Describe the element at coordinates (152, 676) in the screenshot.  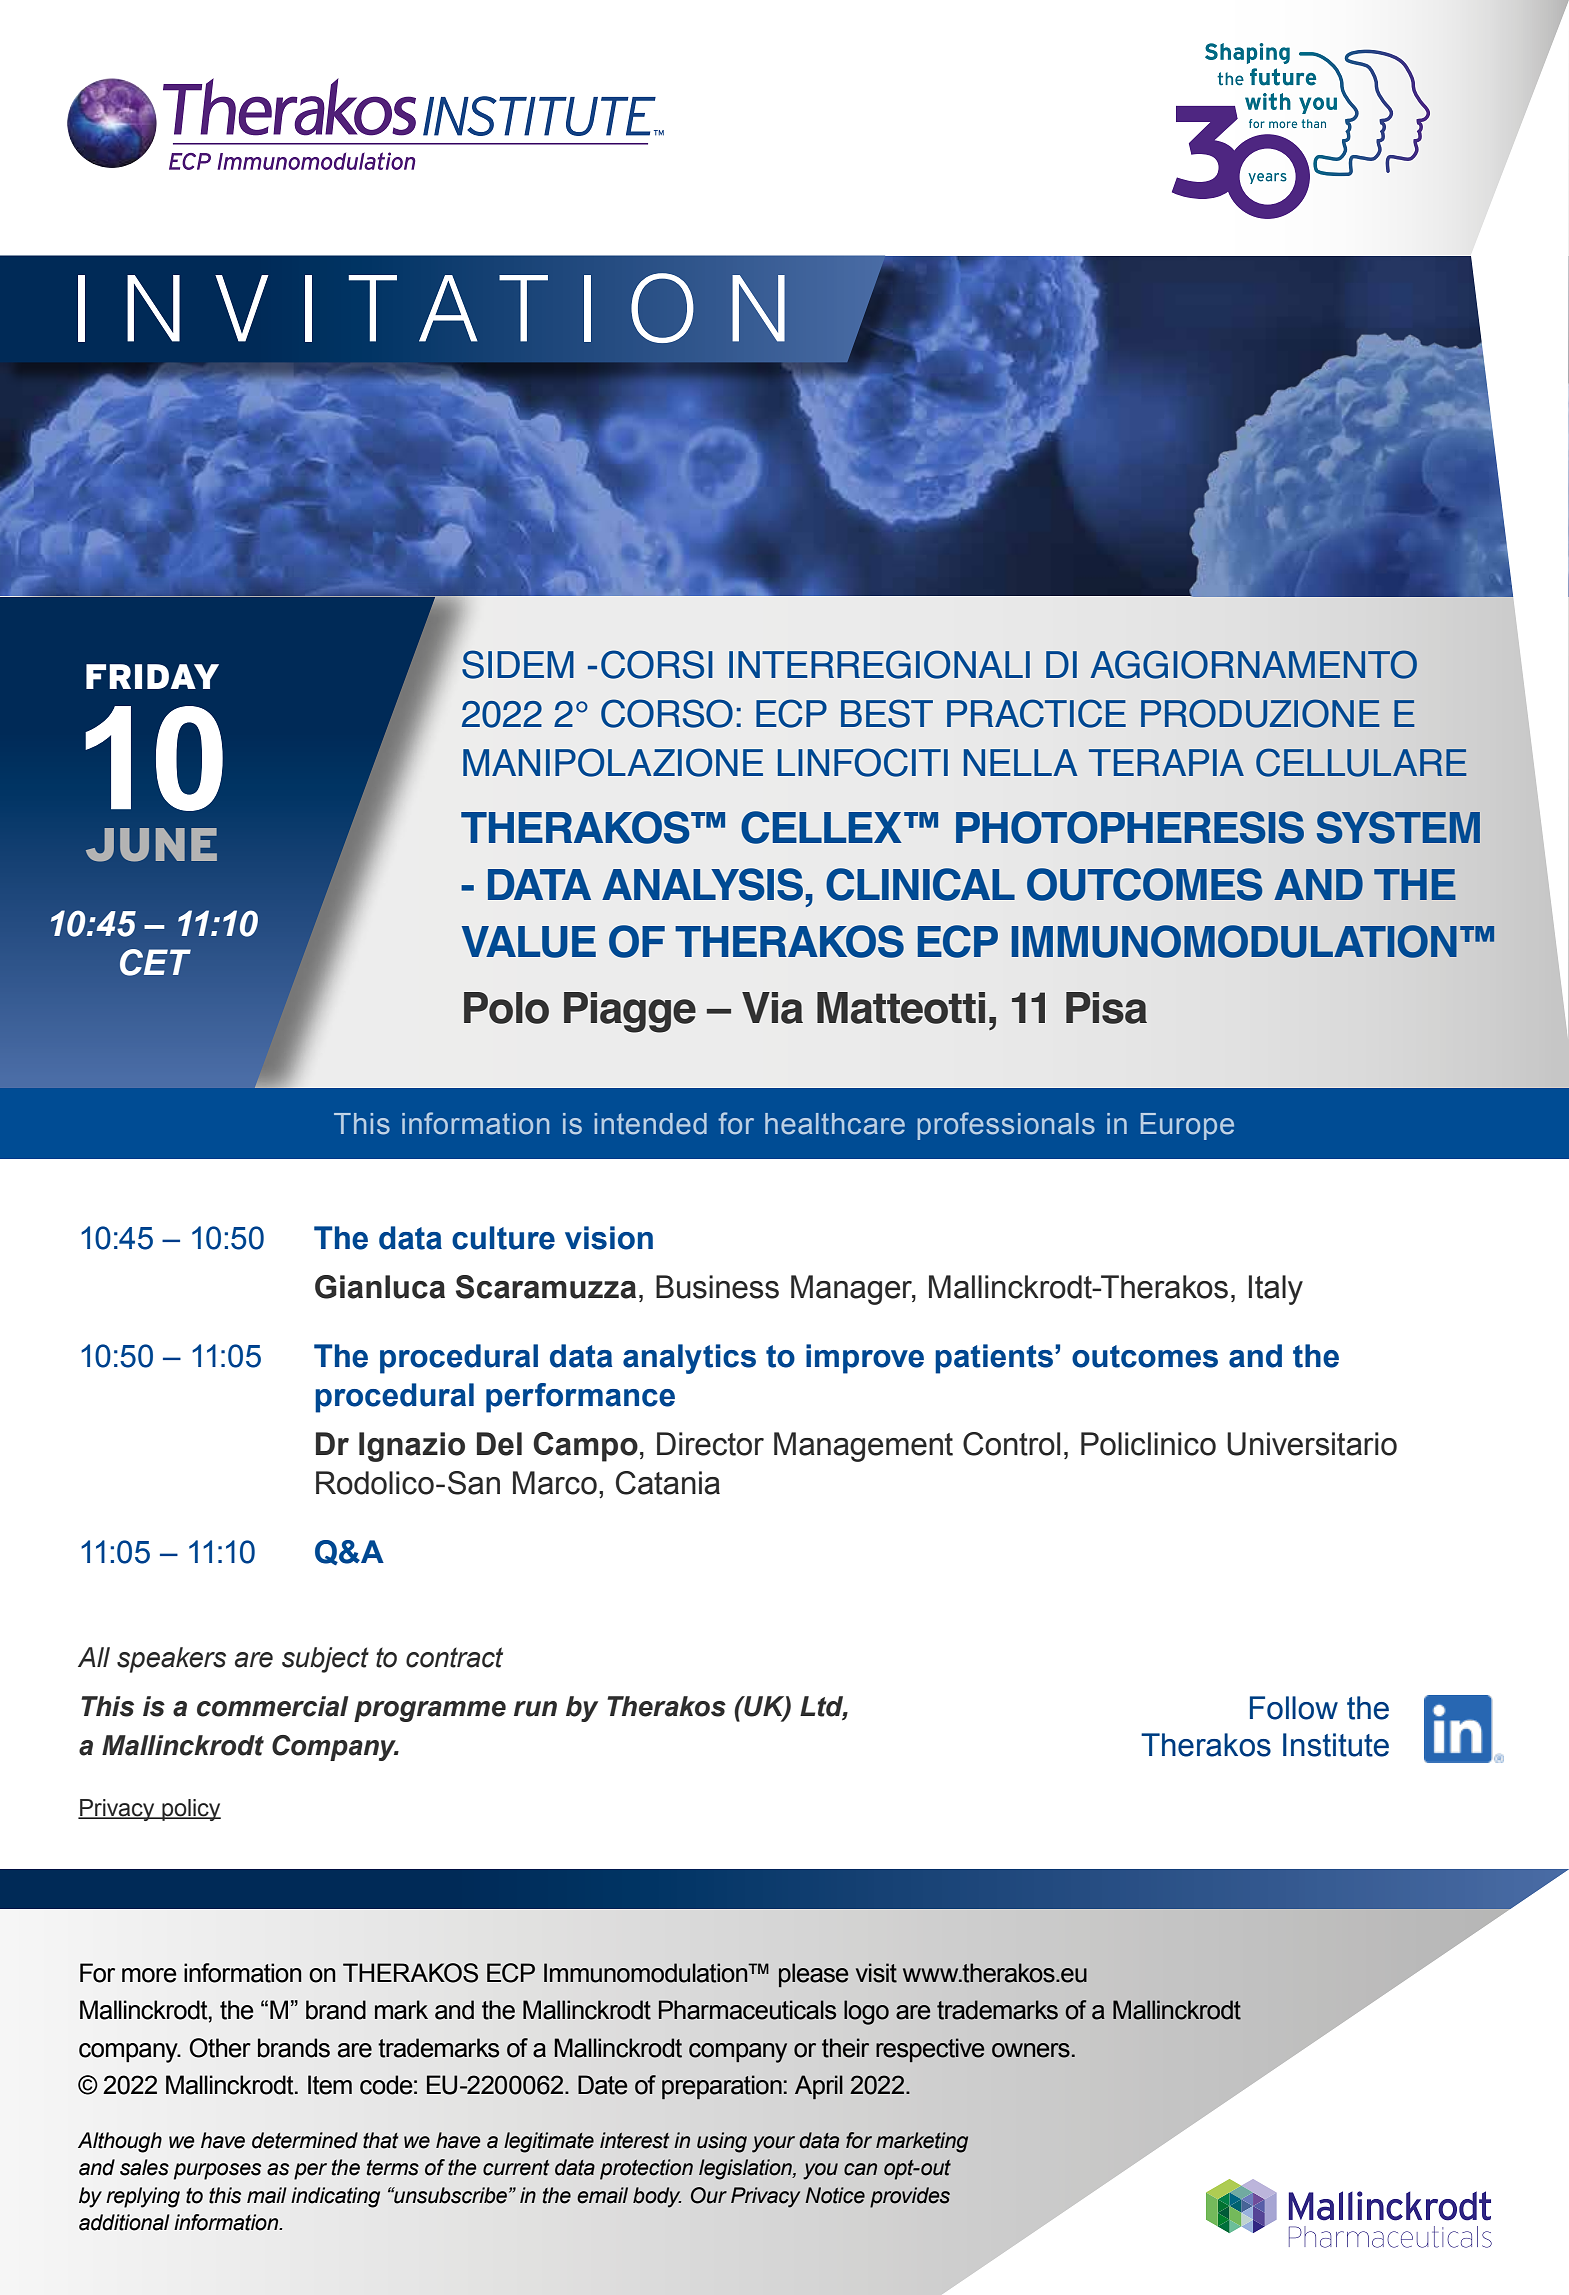
I see `FRIDAY` at that location.
